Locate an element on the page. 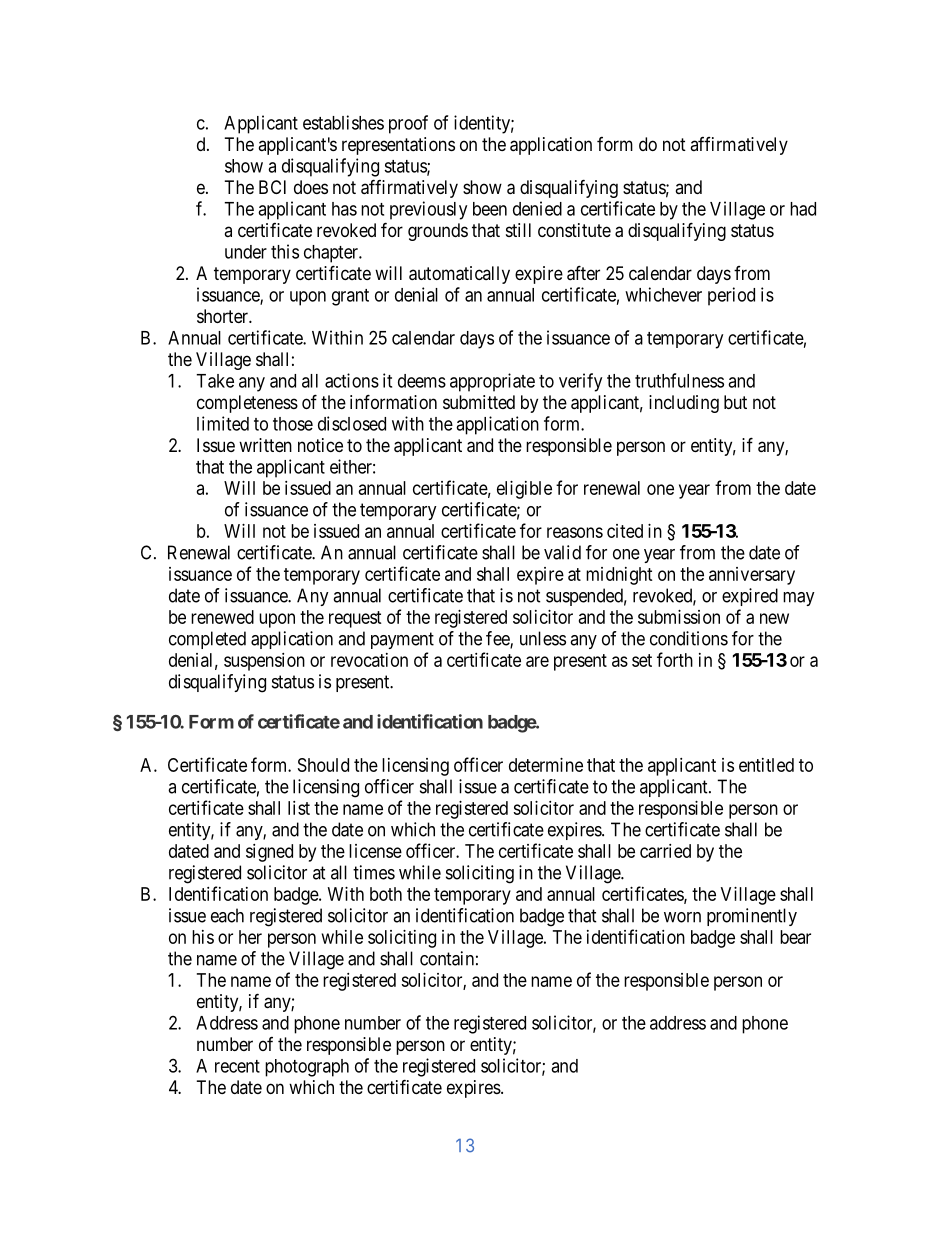 This page has height=1233, width=952. had is located at coordinates (803, 209).
